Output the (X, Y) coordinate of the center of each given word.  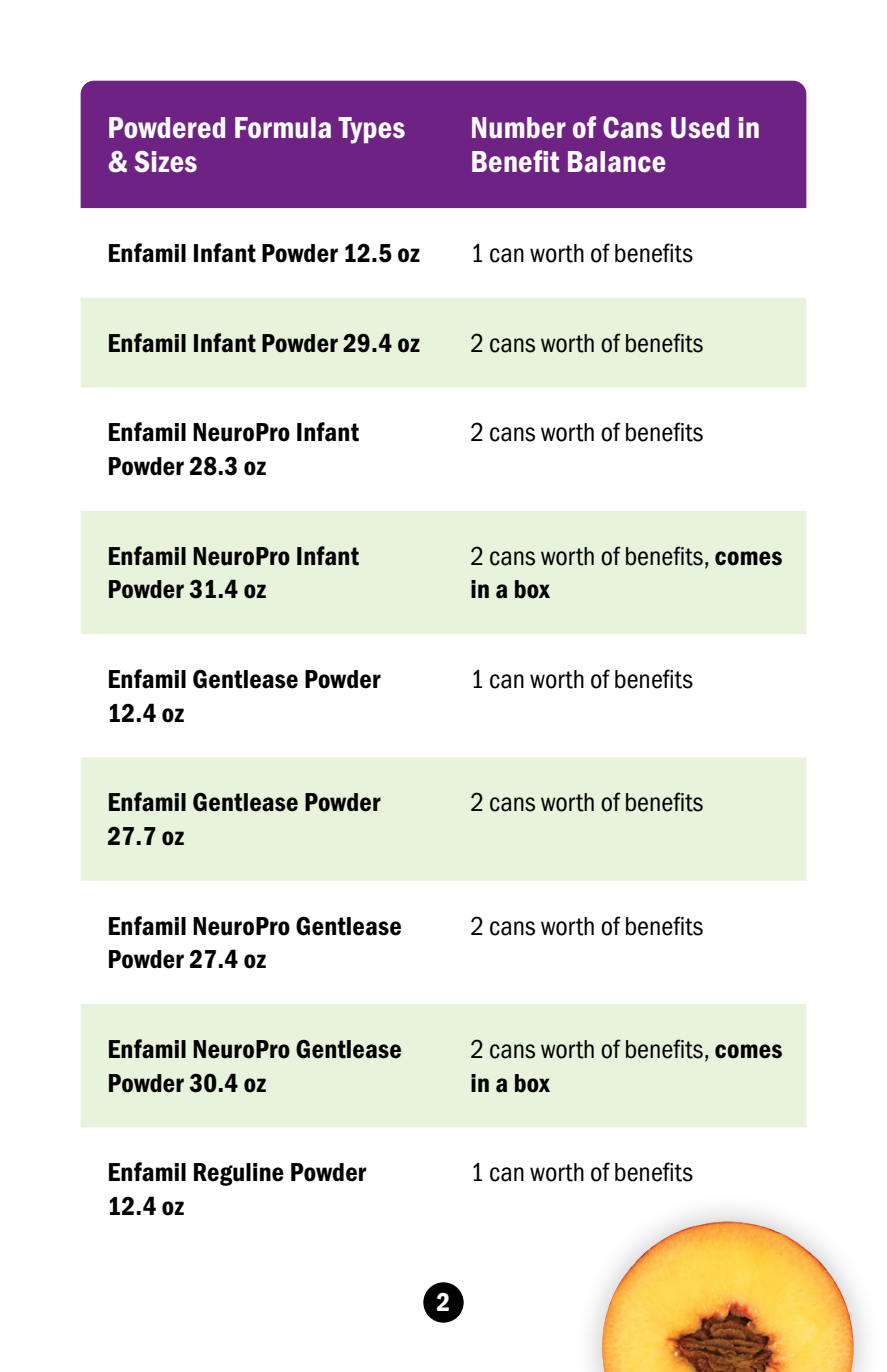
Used (700, 128)
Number (519, 128)
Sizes (166, 162)
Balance (616, 162)
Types (371, 130)
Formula (283, 128)
